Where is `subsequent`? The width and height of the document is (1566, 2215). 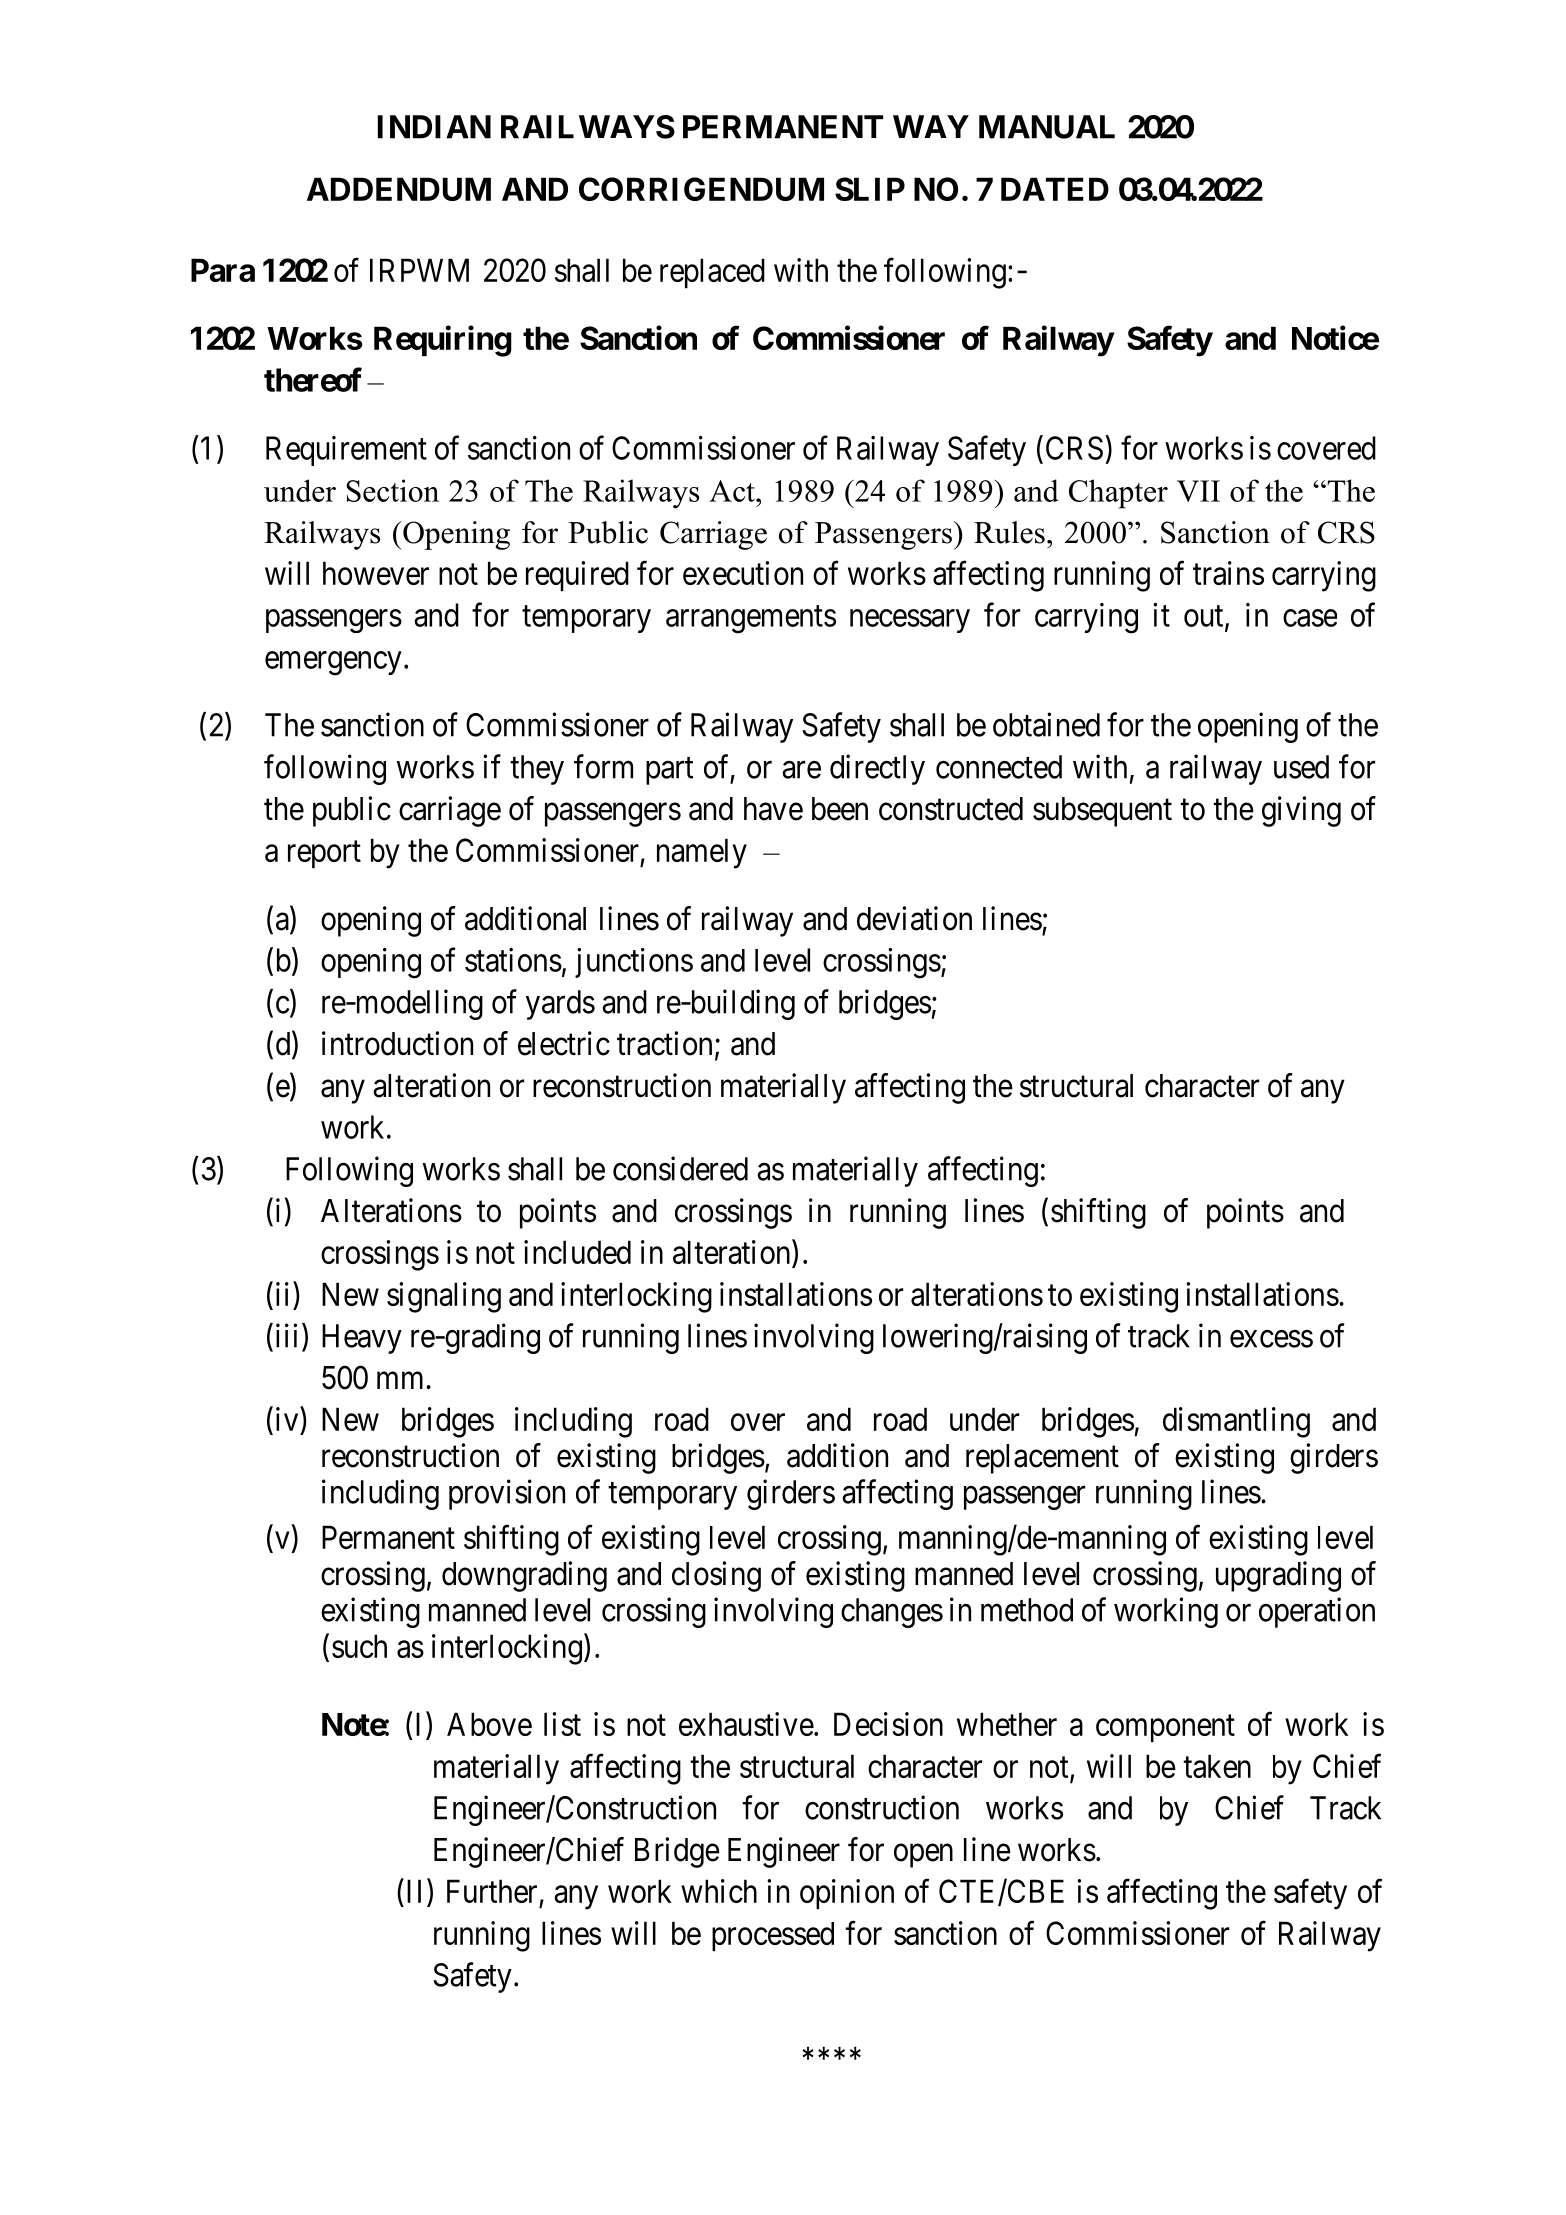
subsequent is located at coordinates (1102, 812).
